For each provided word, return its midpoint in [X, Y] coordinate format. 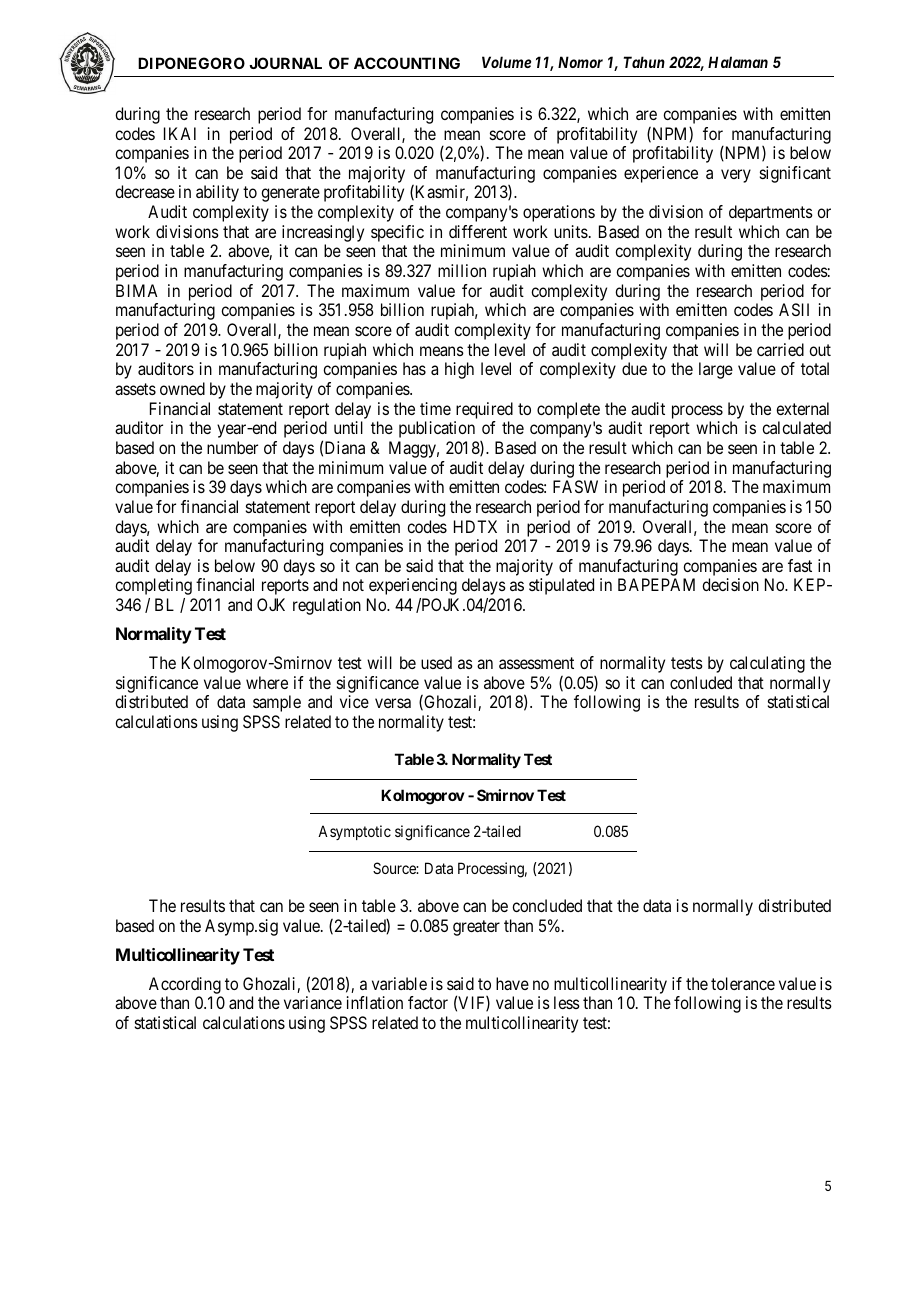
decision [730, 584]
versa [393, 703]
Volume [506, 62]
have [512, 983]
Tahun [644, 62]
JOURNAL [285, 63]
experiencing [413, 586]
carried [780, 349]
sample [277, 703]
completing [153, 586]
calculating [767, 664]
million [462, 270]
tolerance [743, 983]
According [185, 987]
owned [182, 388]
